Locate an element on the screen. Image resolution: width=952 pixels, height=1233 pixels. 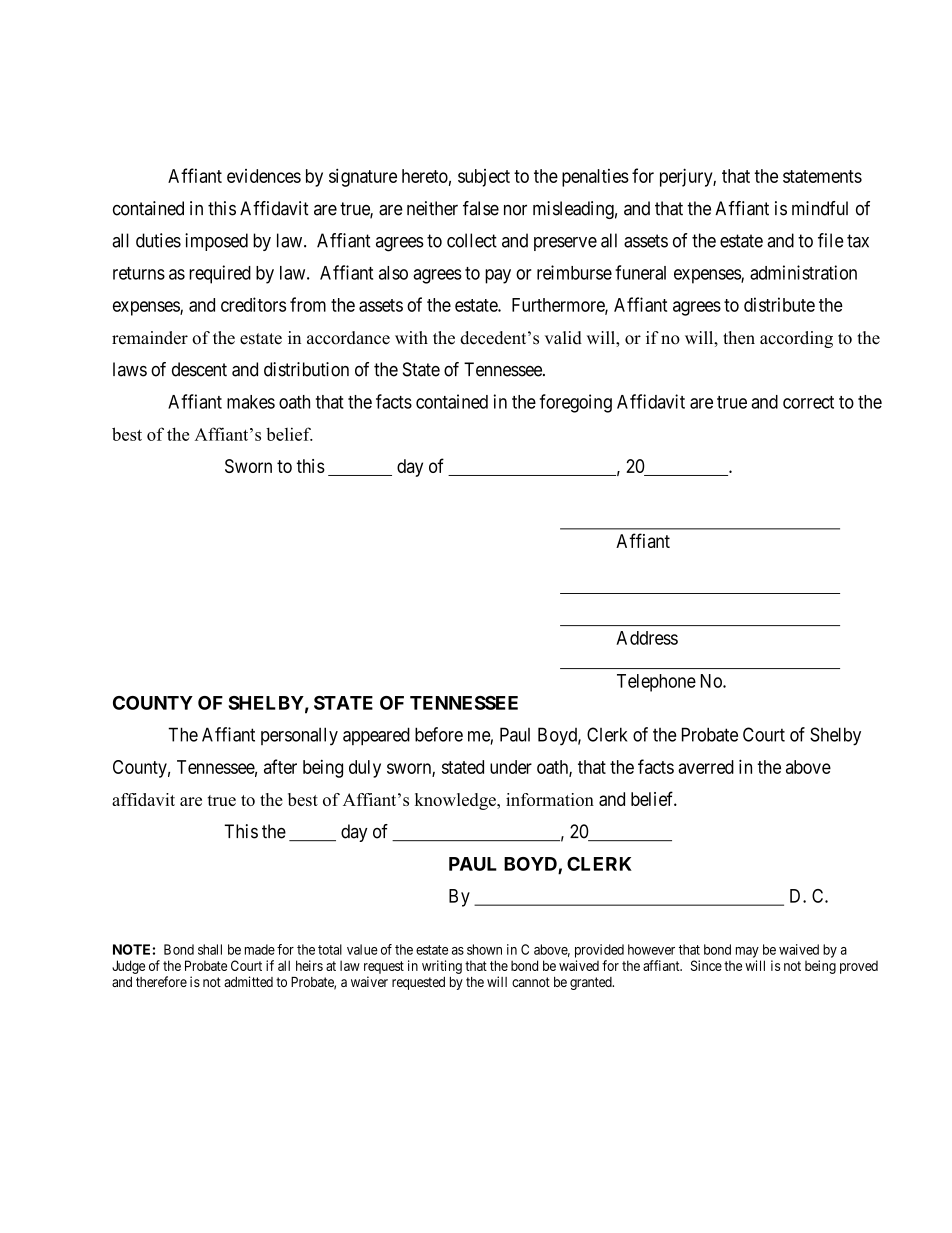
before is located at coordinates (439, 734).
